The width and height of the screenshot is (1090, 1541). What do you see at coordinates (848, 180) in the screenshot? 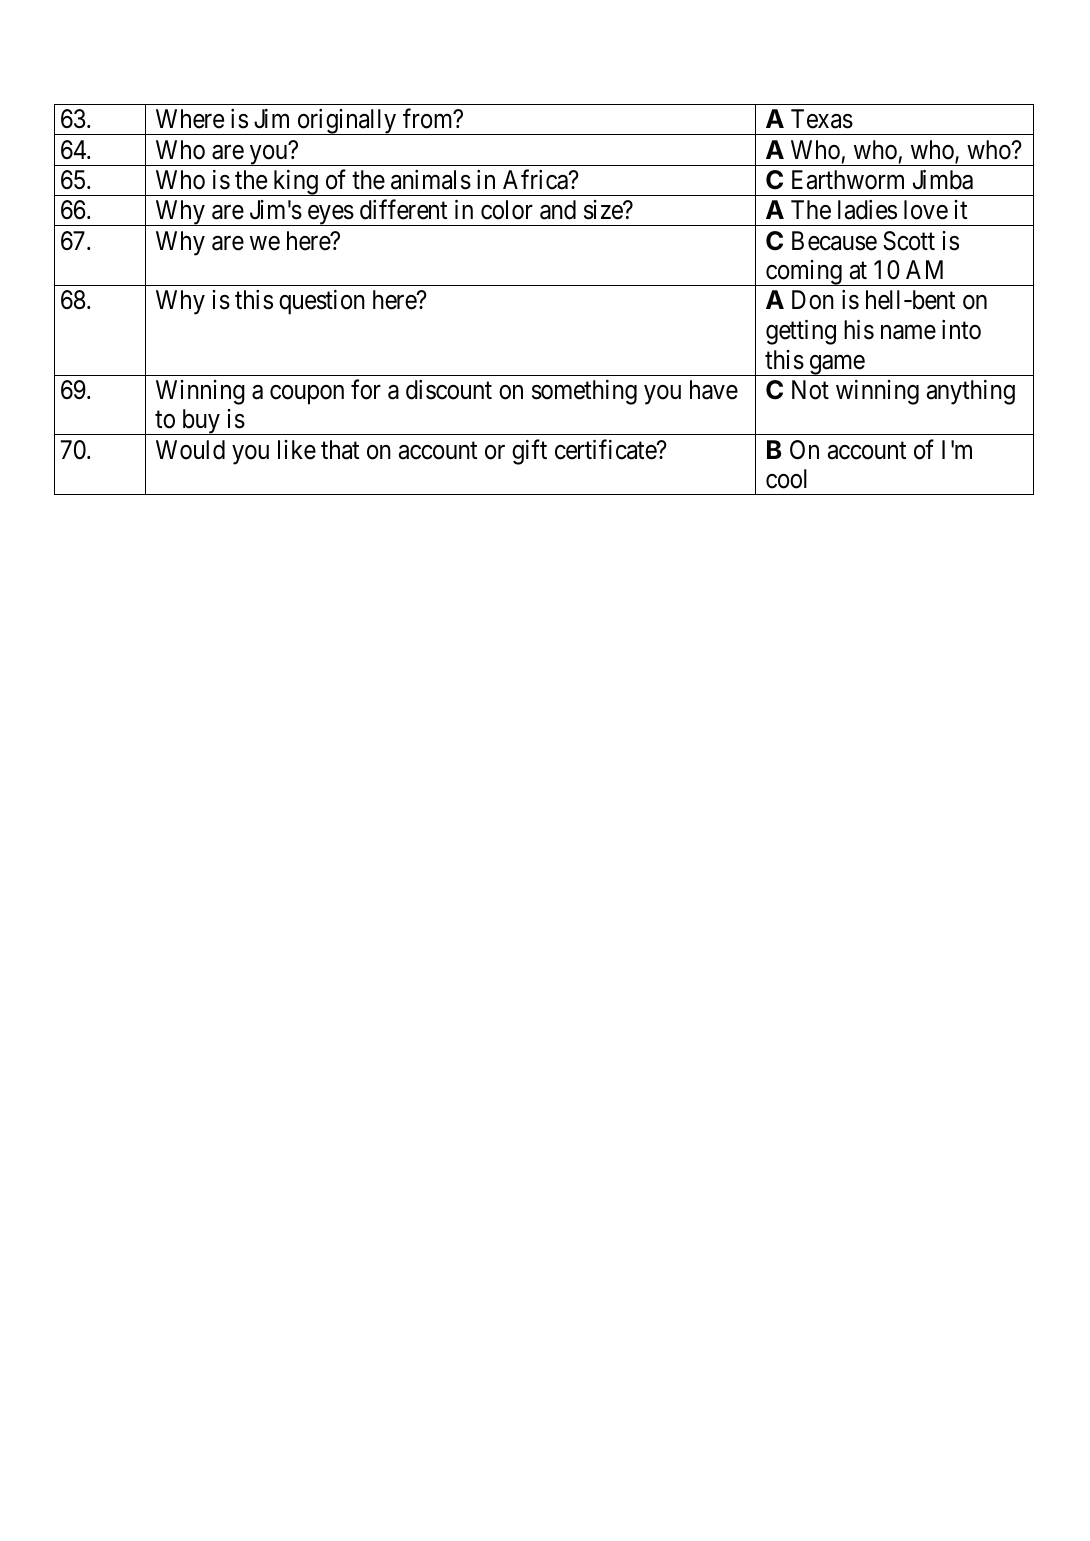
I see `Earthworm` at bounding box center [848, 180].
